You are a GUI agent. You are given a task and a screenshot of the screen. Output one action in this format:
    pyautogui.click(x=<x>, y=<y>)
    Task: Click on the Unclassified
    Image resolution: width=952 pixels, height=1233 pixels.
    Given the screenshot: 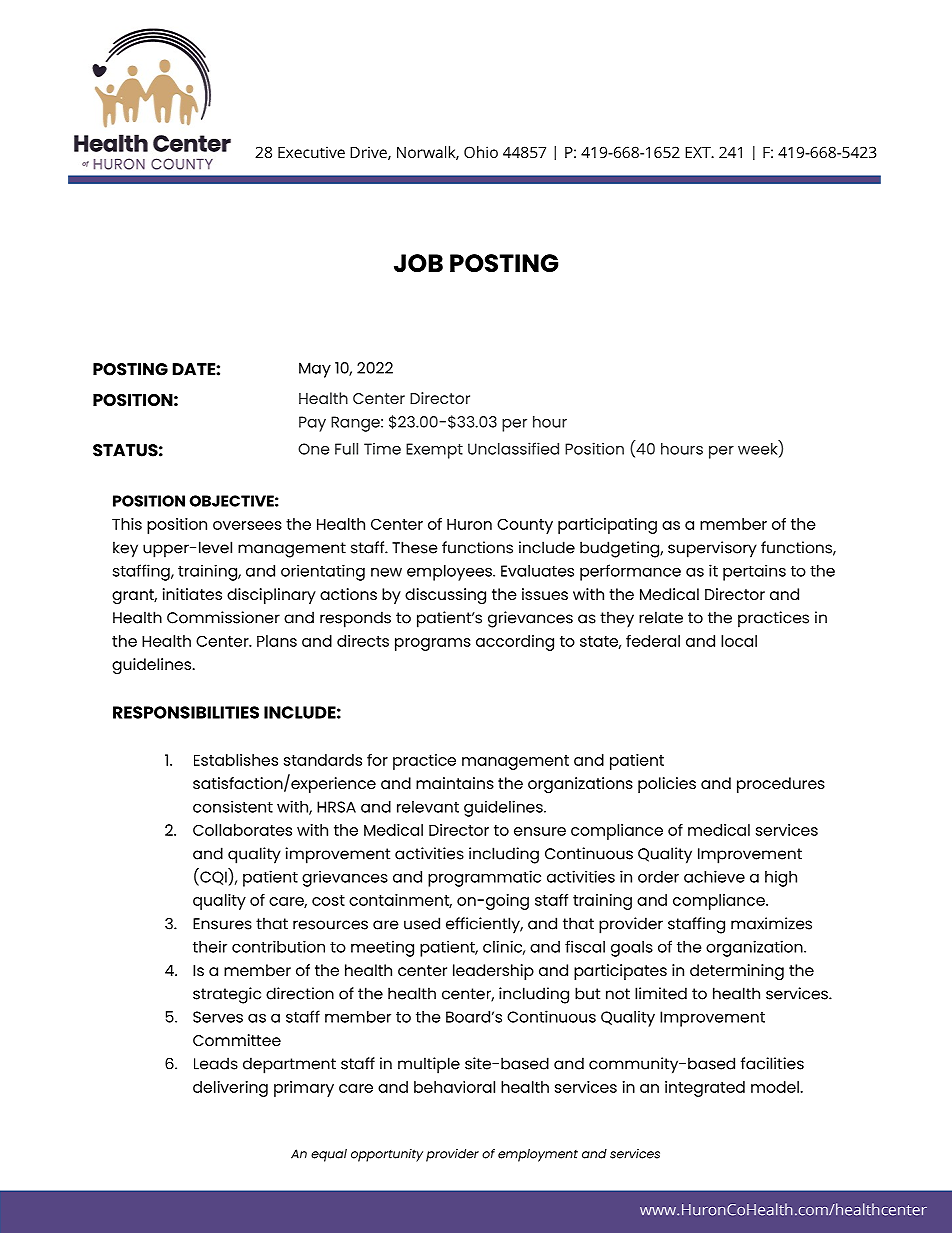 What is the action you would take?
    pyautogui.click(x=513, y=448)
